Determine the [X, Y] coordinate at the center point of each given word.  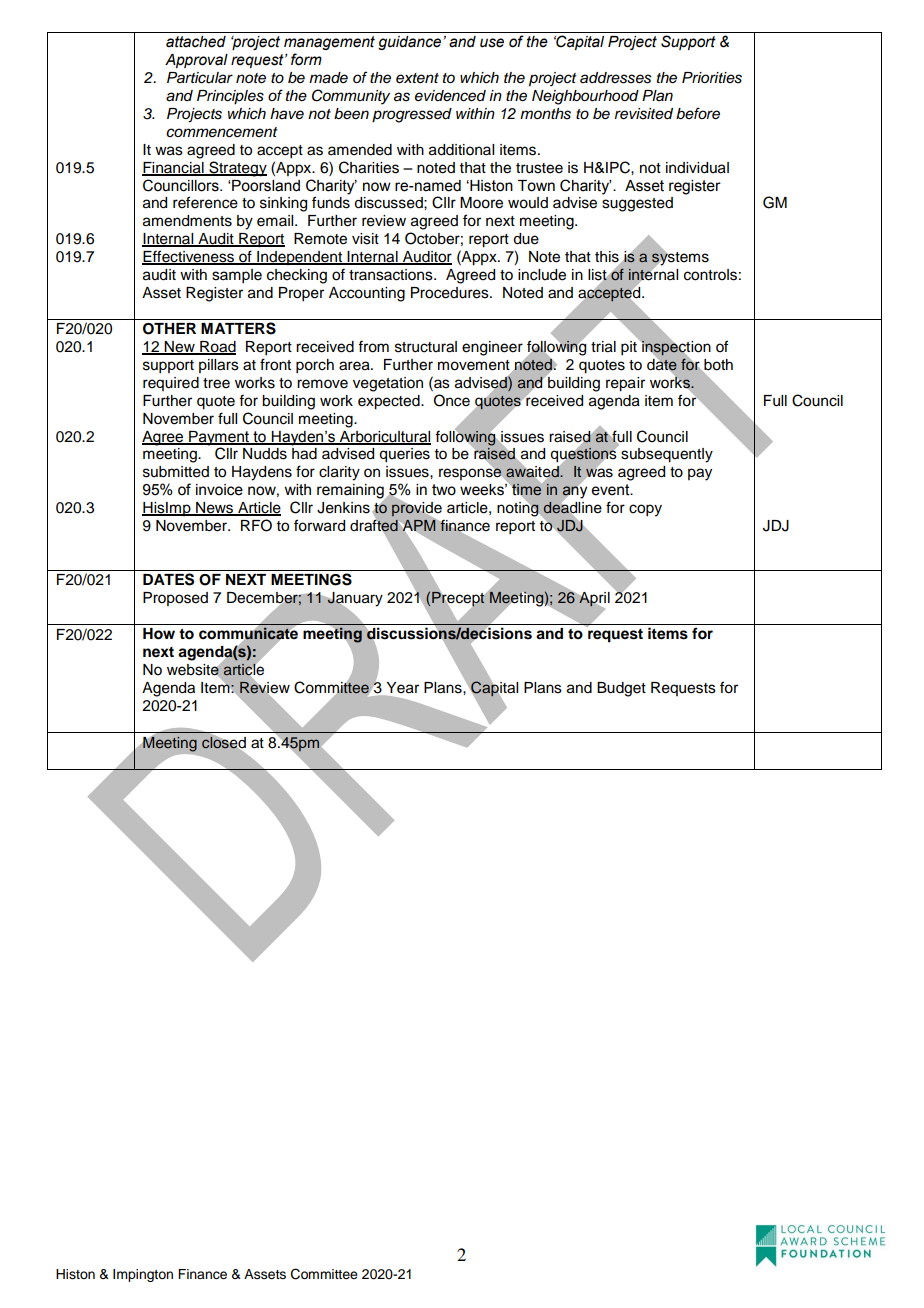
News [215, 509]
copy [645, 510]
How [159, 634]
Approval [196, 61]
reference [205, 202]
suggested [637, 204]
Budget [621, 689]
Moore [481, 203]
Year [401, 689]
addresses [615, 78]
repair [625, 384]
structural [426, 347]
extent [417, 78]
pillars [219, 366]
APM [419, 525]
